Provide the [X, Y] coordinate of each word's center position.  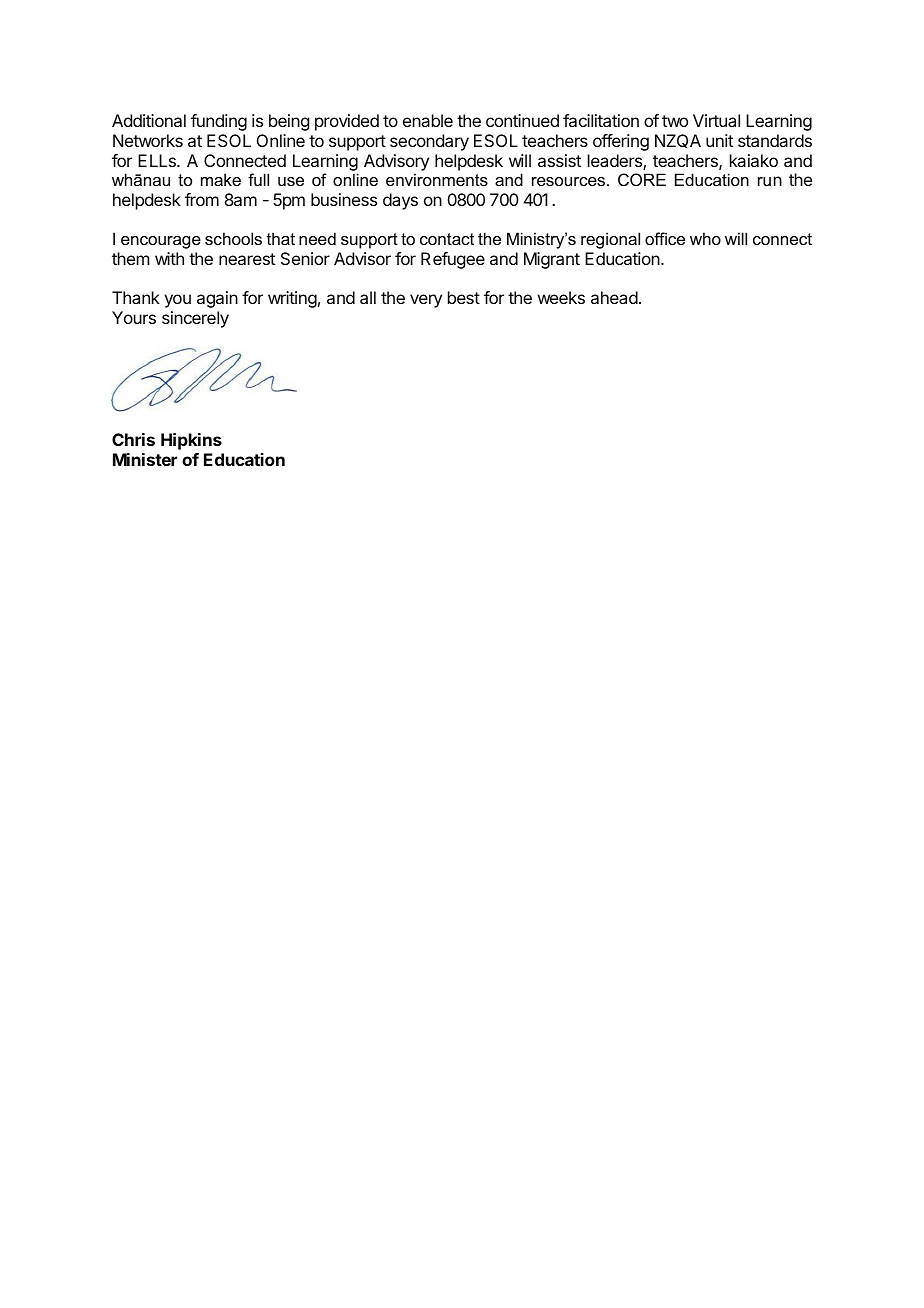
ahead [614, 297]
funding [219, 122]
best [464, 297]
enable [428, 120]
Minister [145, 459]
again [217, 299]
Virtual [716, 120]
